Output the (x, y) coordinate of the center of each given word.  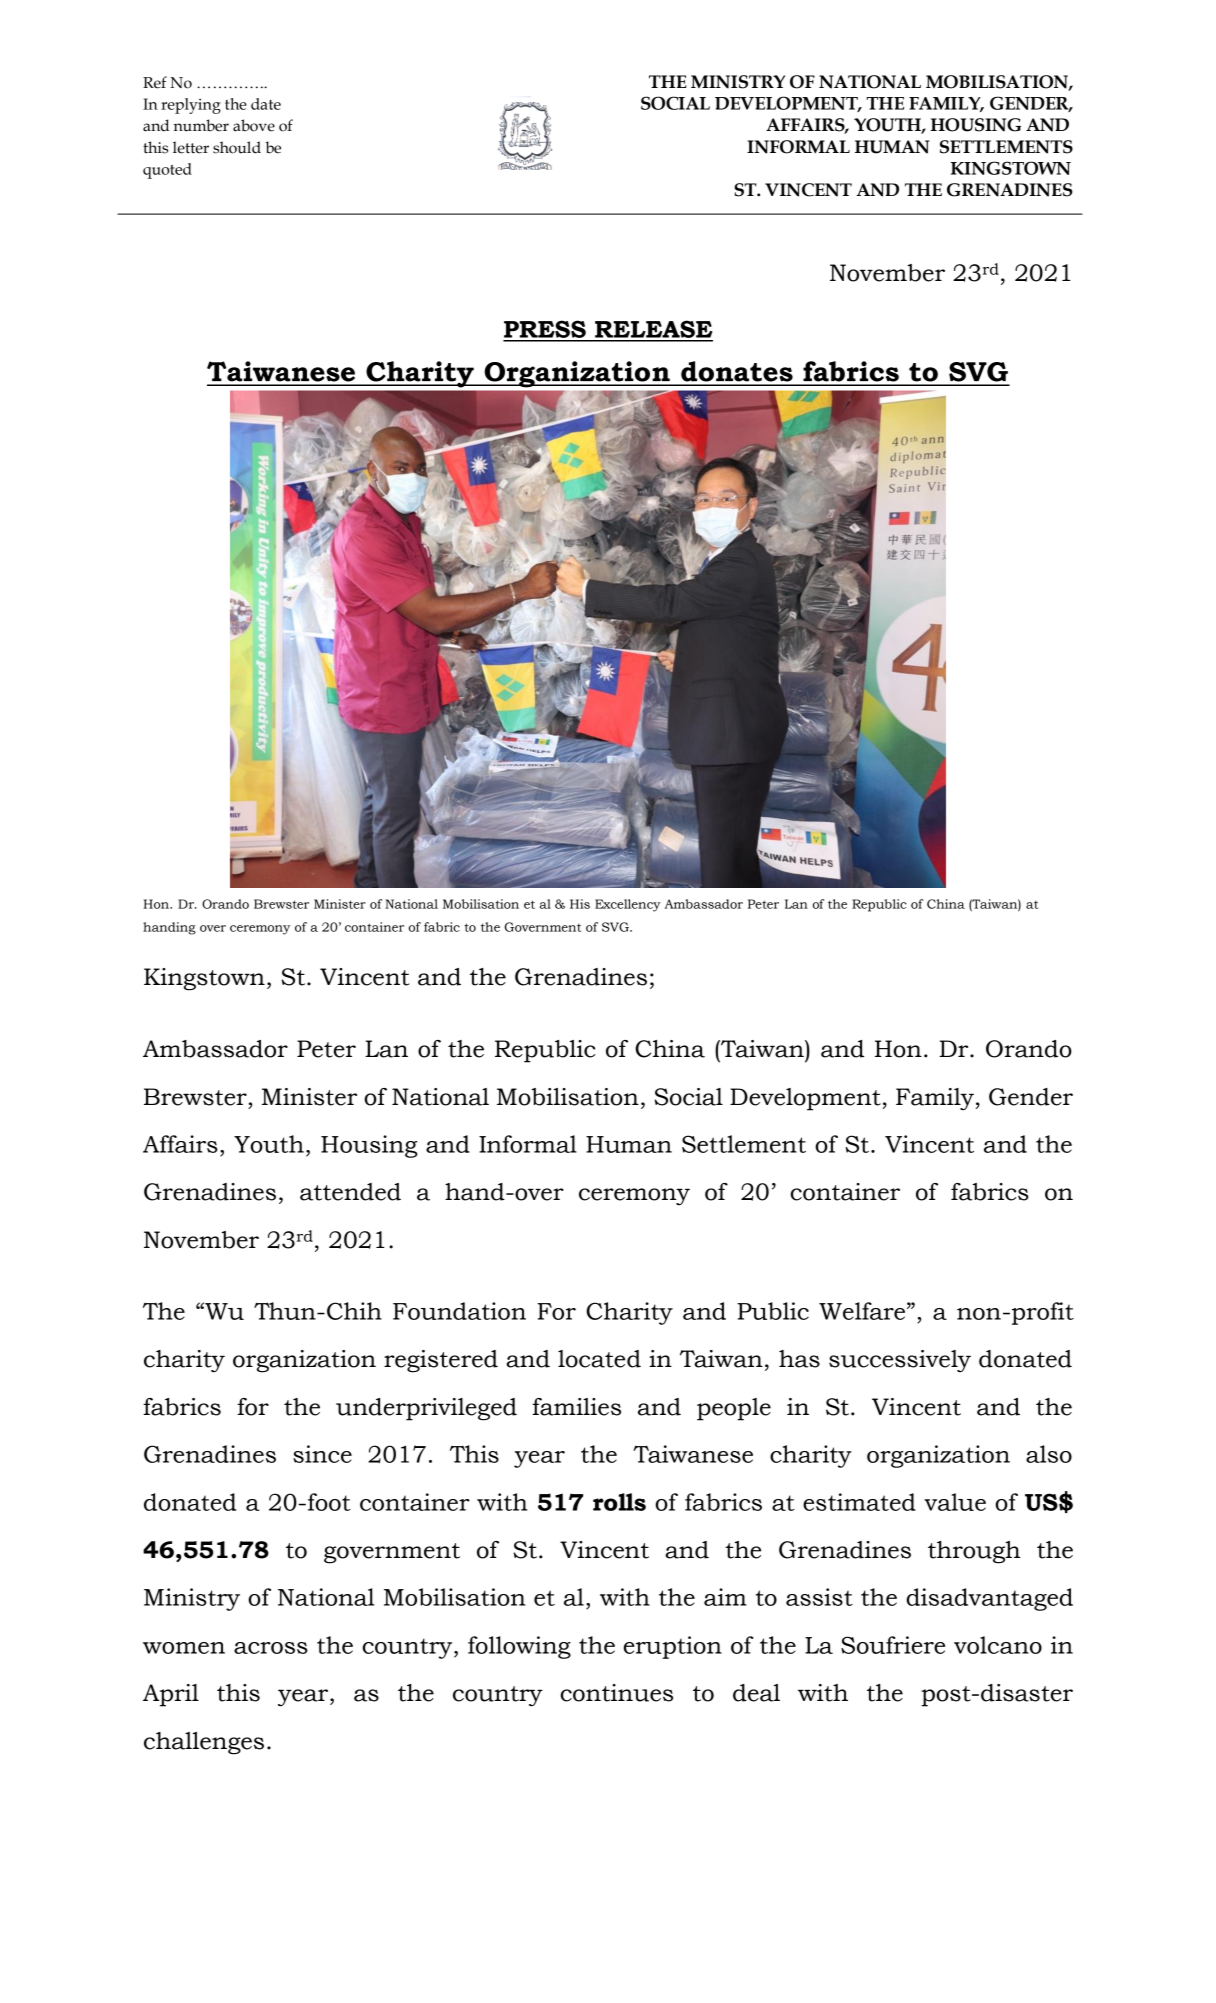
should (237, 147)
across (271, 1648)
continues (616, 1693)
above (254, 125)
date (266, 104)
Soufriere (893, 1645)
